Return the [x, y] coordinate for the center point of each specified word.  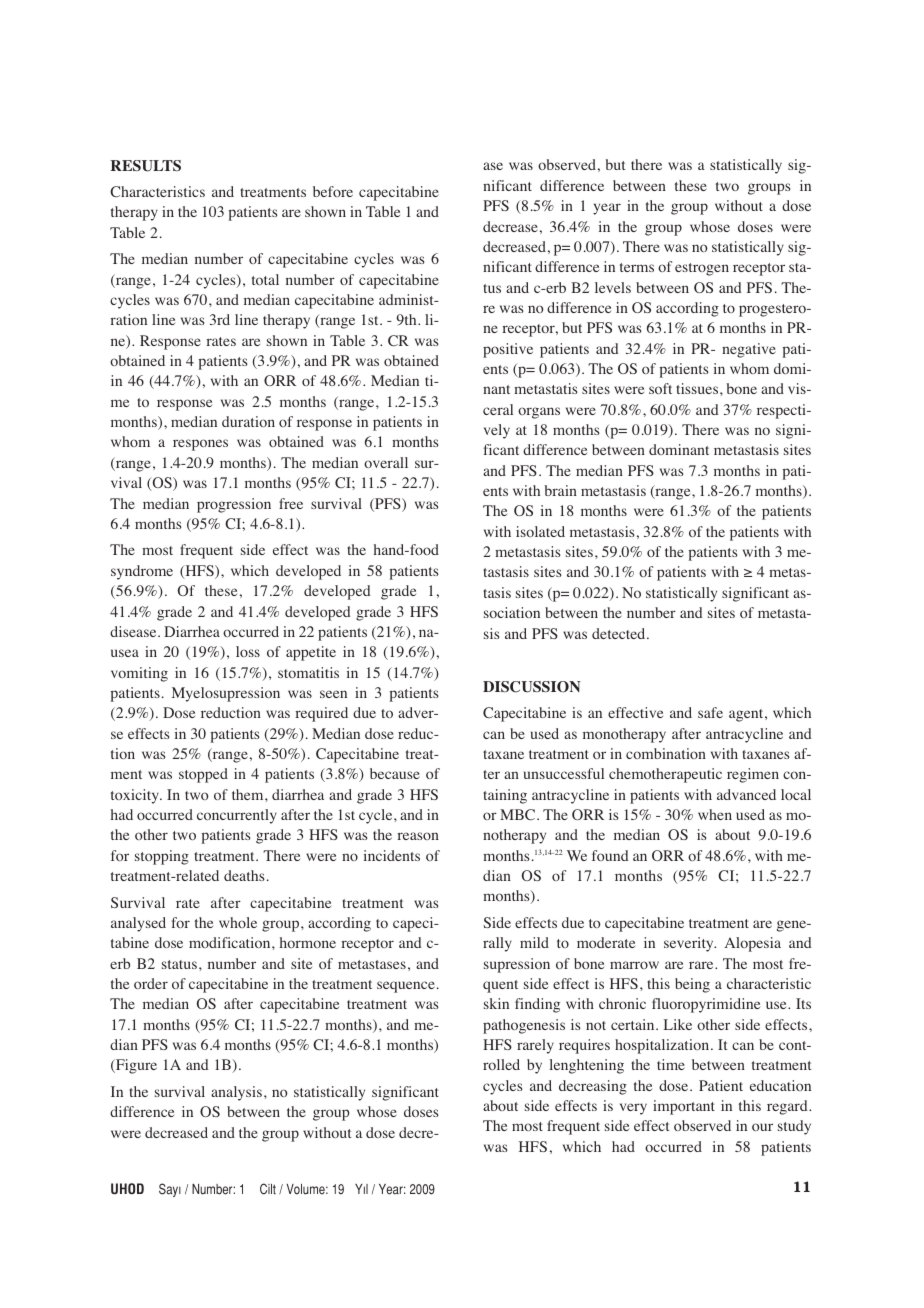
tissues [698, 388]
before [333, 191]
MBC [519, 815]
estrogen [702, 269]
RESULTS [145, 166]
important [684, 1107]
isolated [540, 531]
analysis [236, 1093]
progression [234, 505]
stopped [203, 775]
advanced [746, 794]
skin [496, 1003]
